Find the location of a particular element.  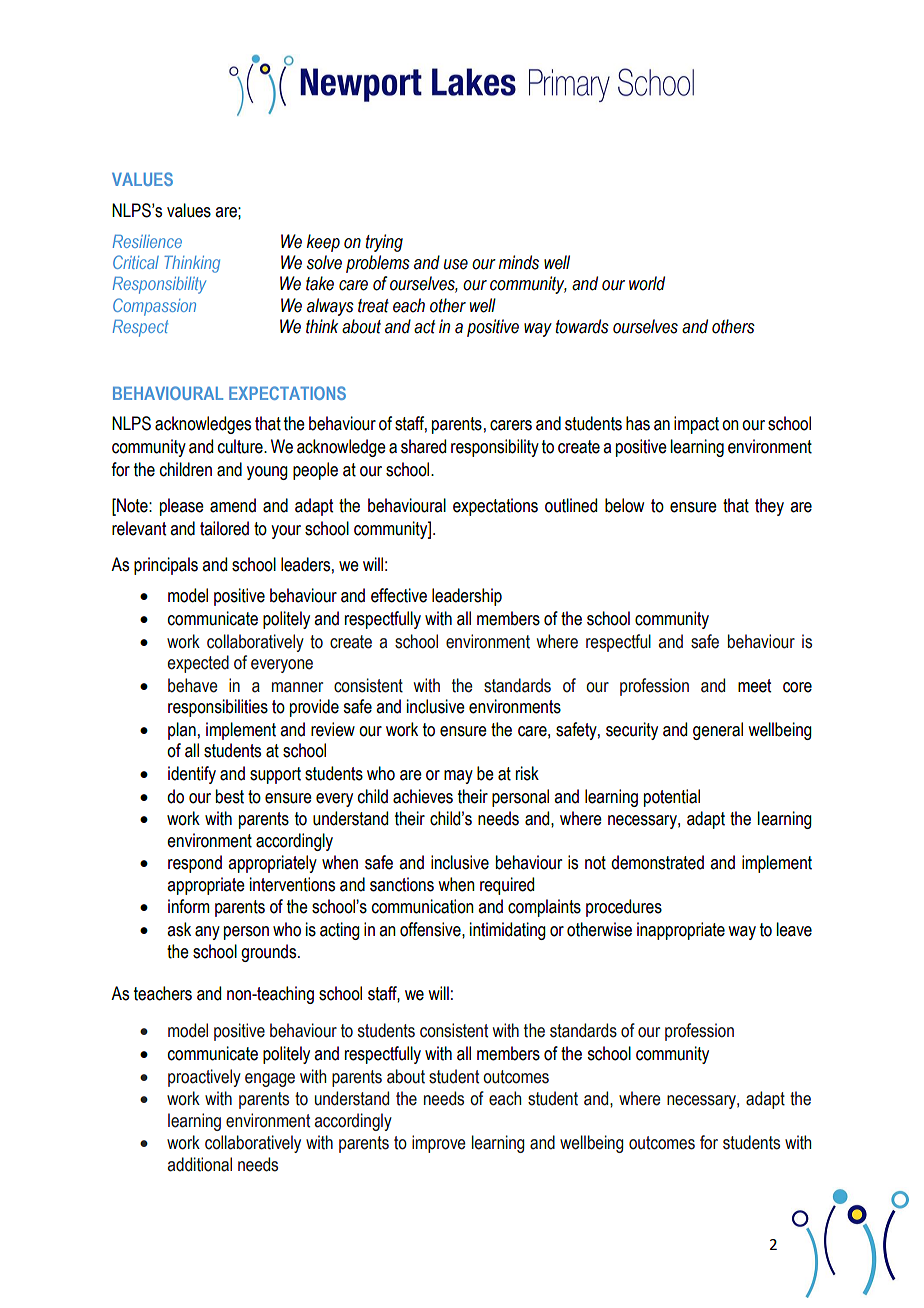

effective is located at coordinates (399, 595).
